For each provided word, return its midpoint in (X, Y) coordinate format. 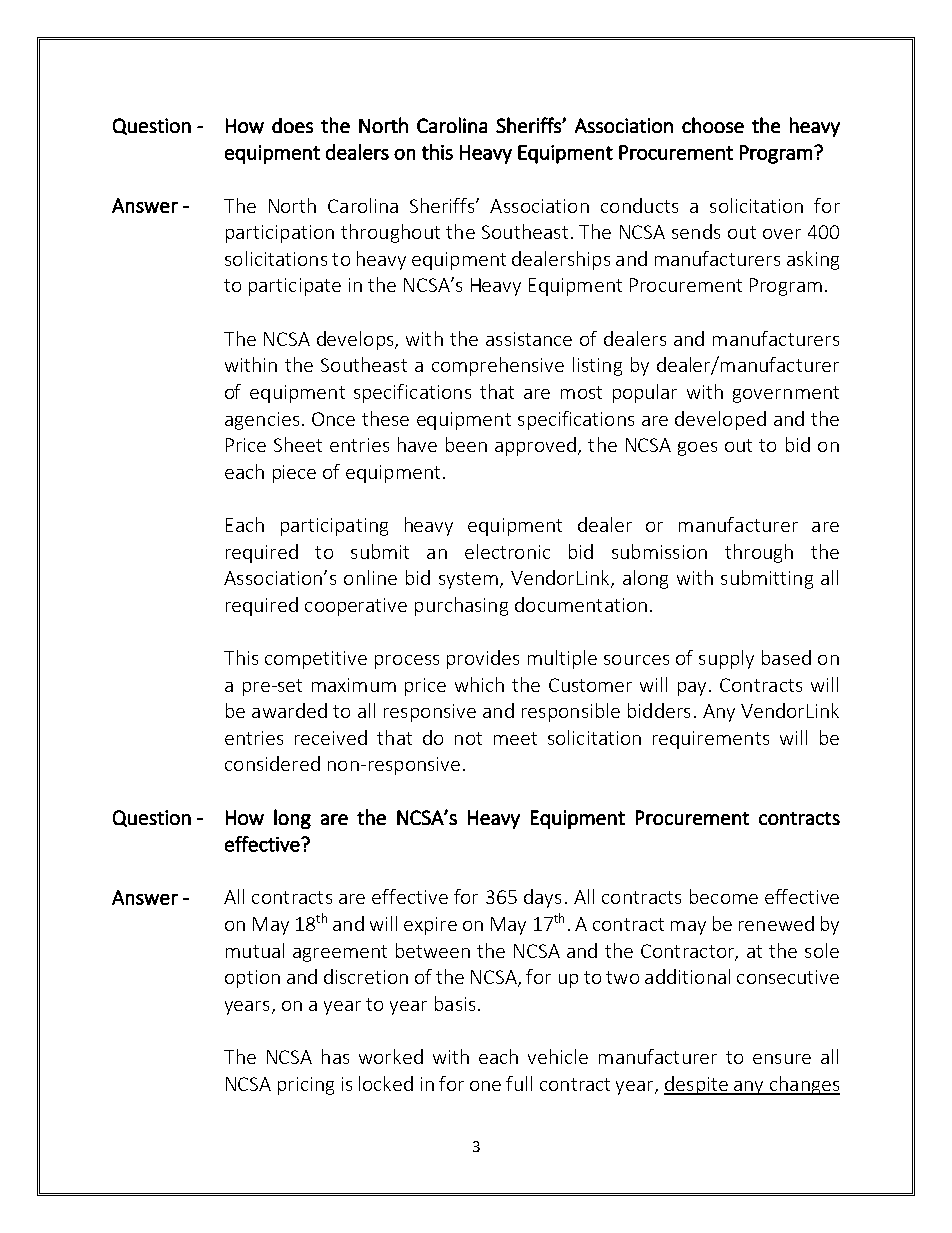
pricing (306, 1086)
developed (720, 420)
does (292, 125)
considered (272, 763)
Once (333, 419)
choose (713, 125)
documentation (581, 604)
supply (726, 659)
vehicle (558, 1056)
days (542, 898)
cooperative (356, 607)
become (724, 896)
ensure (782, 1059)
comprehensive (498, 366)
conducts (639, 205)
